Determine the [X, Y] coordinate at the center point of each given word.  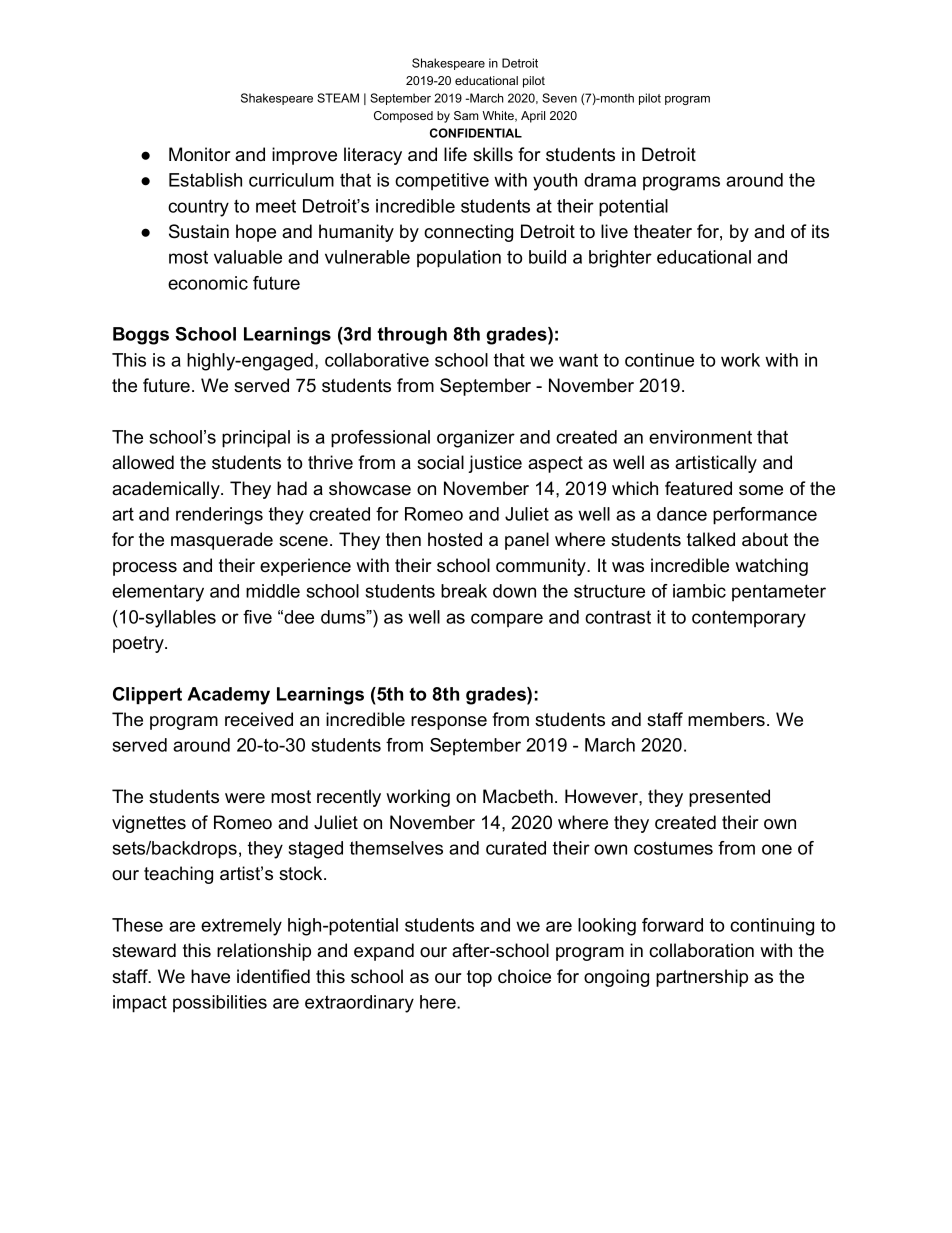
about [765, 539]
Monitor [200, 154]
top [479, 978]
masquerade [222, 541]
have [210, 976]
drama [610, 180]
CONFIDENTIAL [476, 133]
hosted [455, 539]
